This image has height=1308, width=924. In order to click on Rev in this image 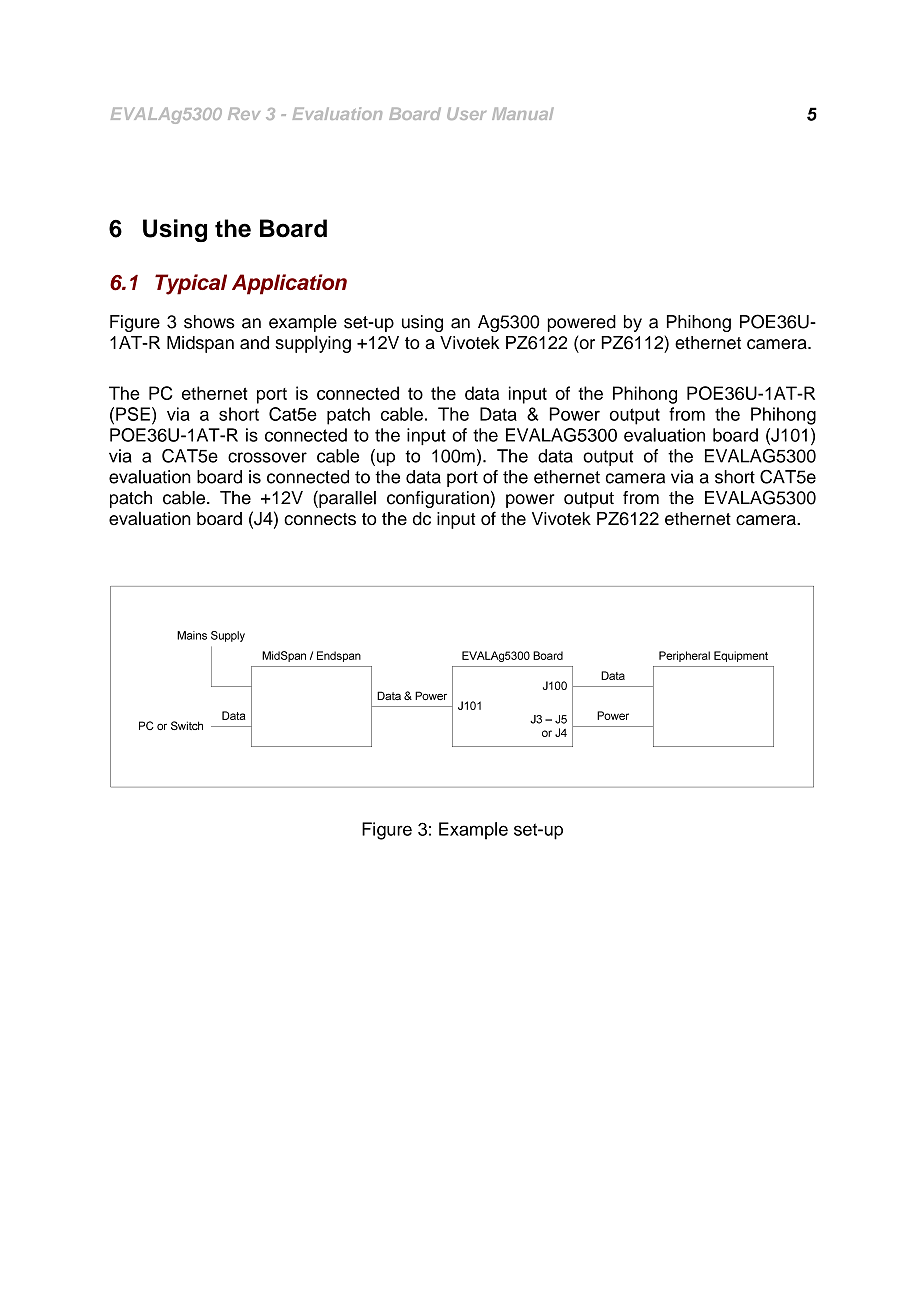, I will do `click(244, 113)`.
